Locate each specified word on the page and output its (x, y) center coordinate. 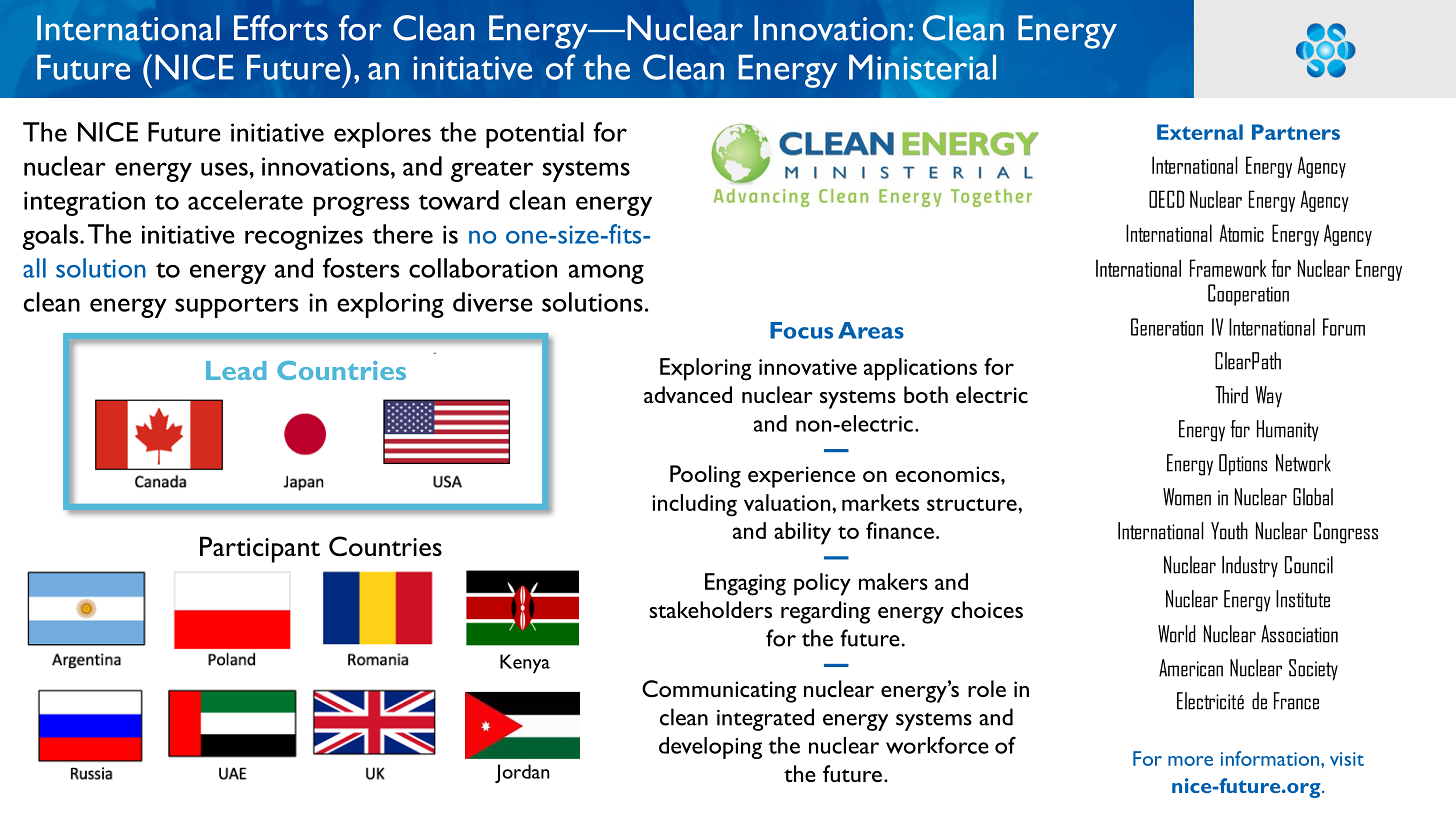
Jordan (522, 773)
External (1200, 132)
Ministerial (922, 67)
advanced (688, 394)
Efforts (281, 28)
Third (1231, 395)
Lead (236, 370)
